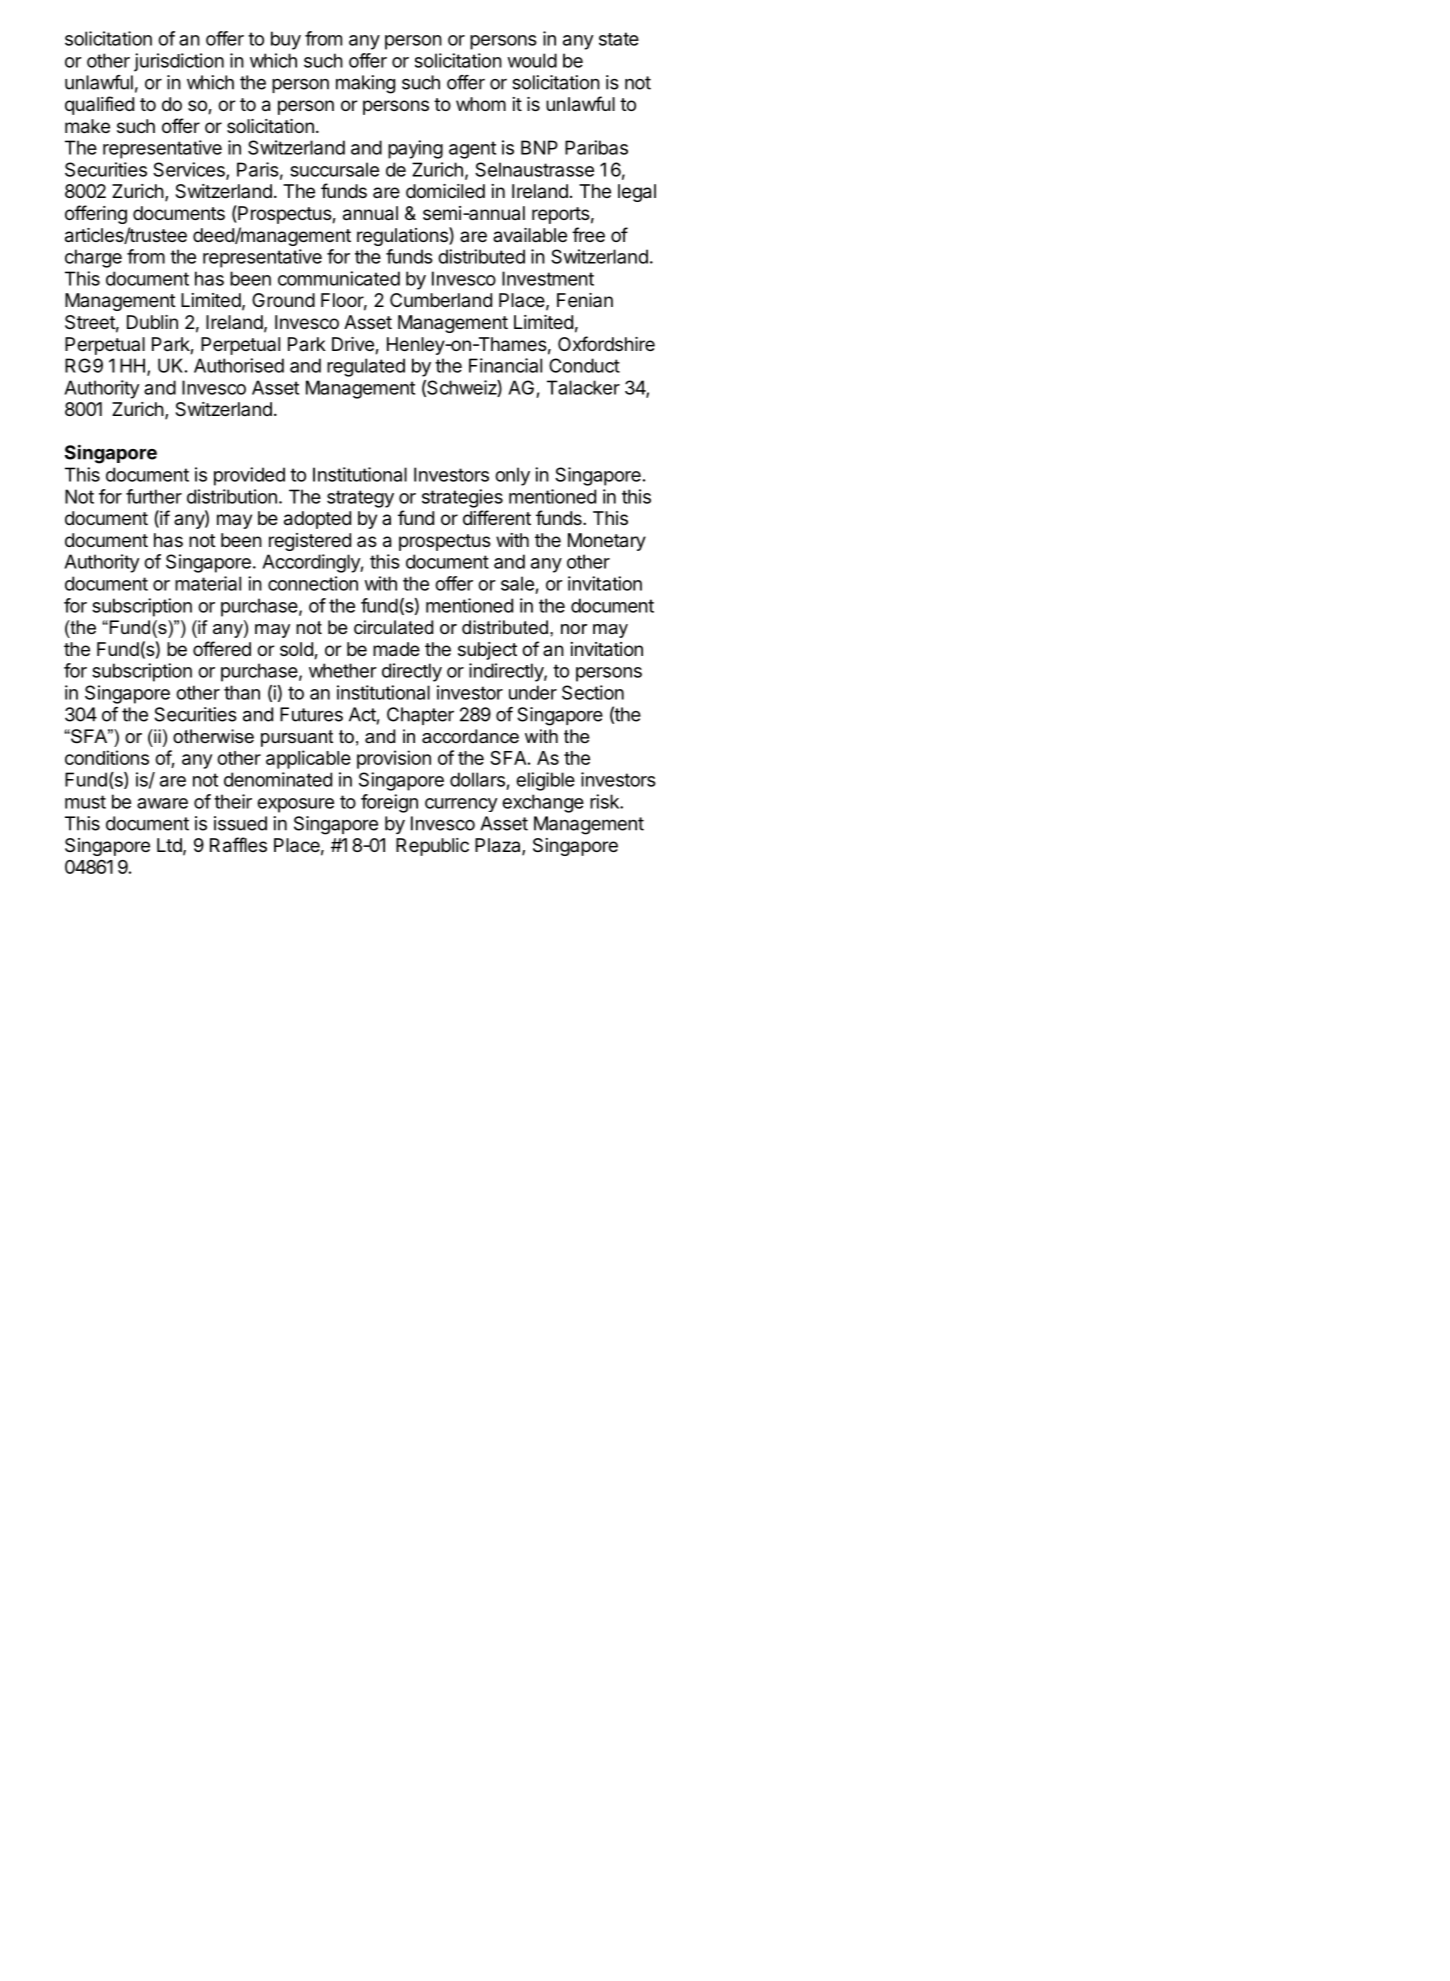  I want to click on aware, so click(162, 803).
